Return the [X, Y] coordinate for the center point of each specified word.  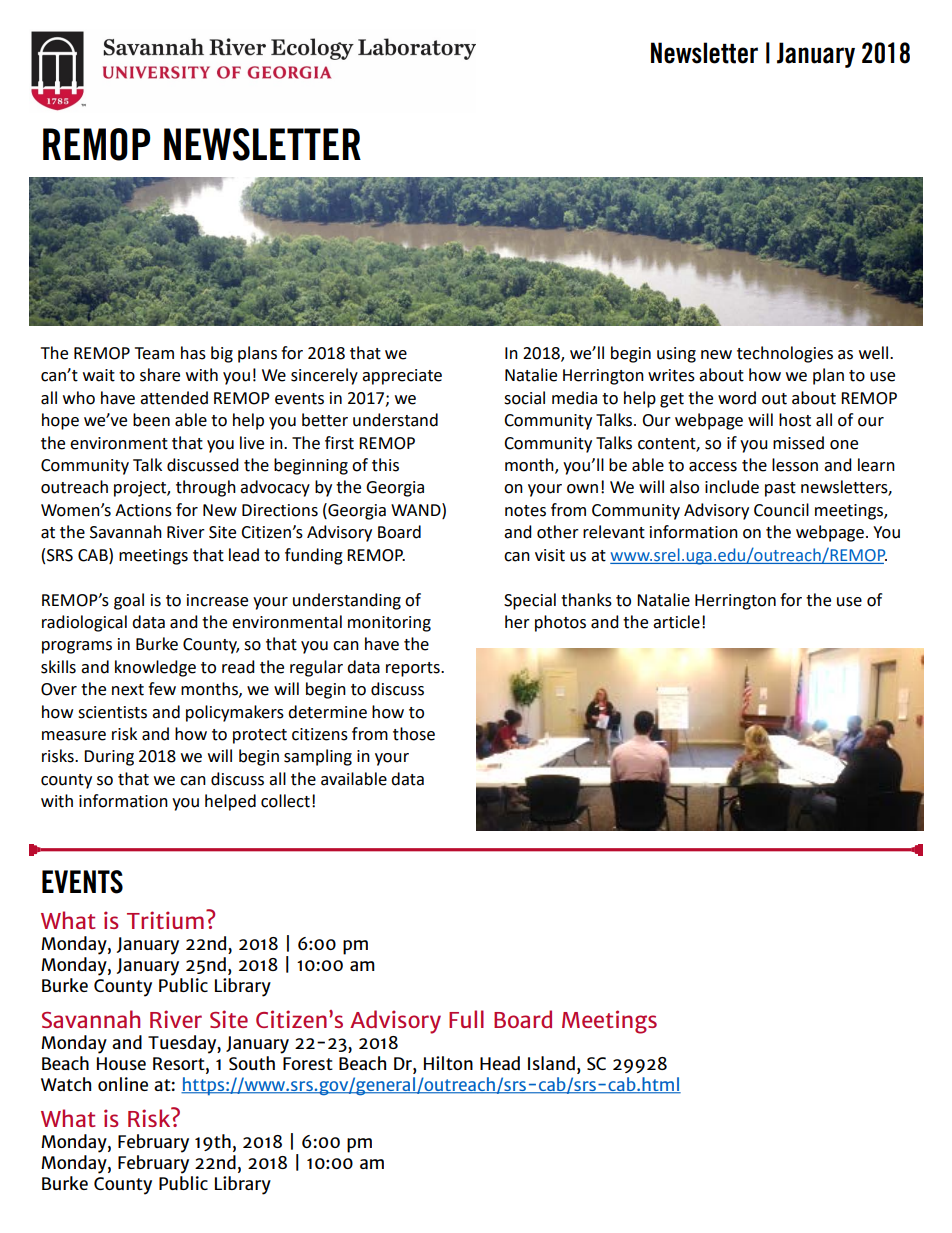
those [414, 734]
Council [781, 510]
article [676, 622]
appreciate [402, 377]
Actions [143, 510]
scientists [112, 712]
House [121, 1063]
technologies [785, 354]
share [160, 375]
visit [550, 555]
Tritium [165, 920]
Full [466, 1019]
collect [285, 801]
